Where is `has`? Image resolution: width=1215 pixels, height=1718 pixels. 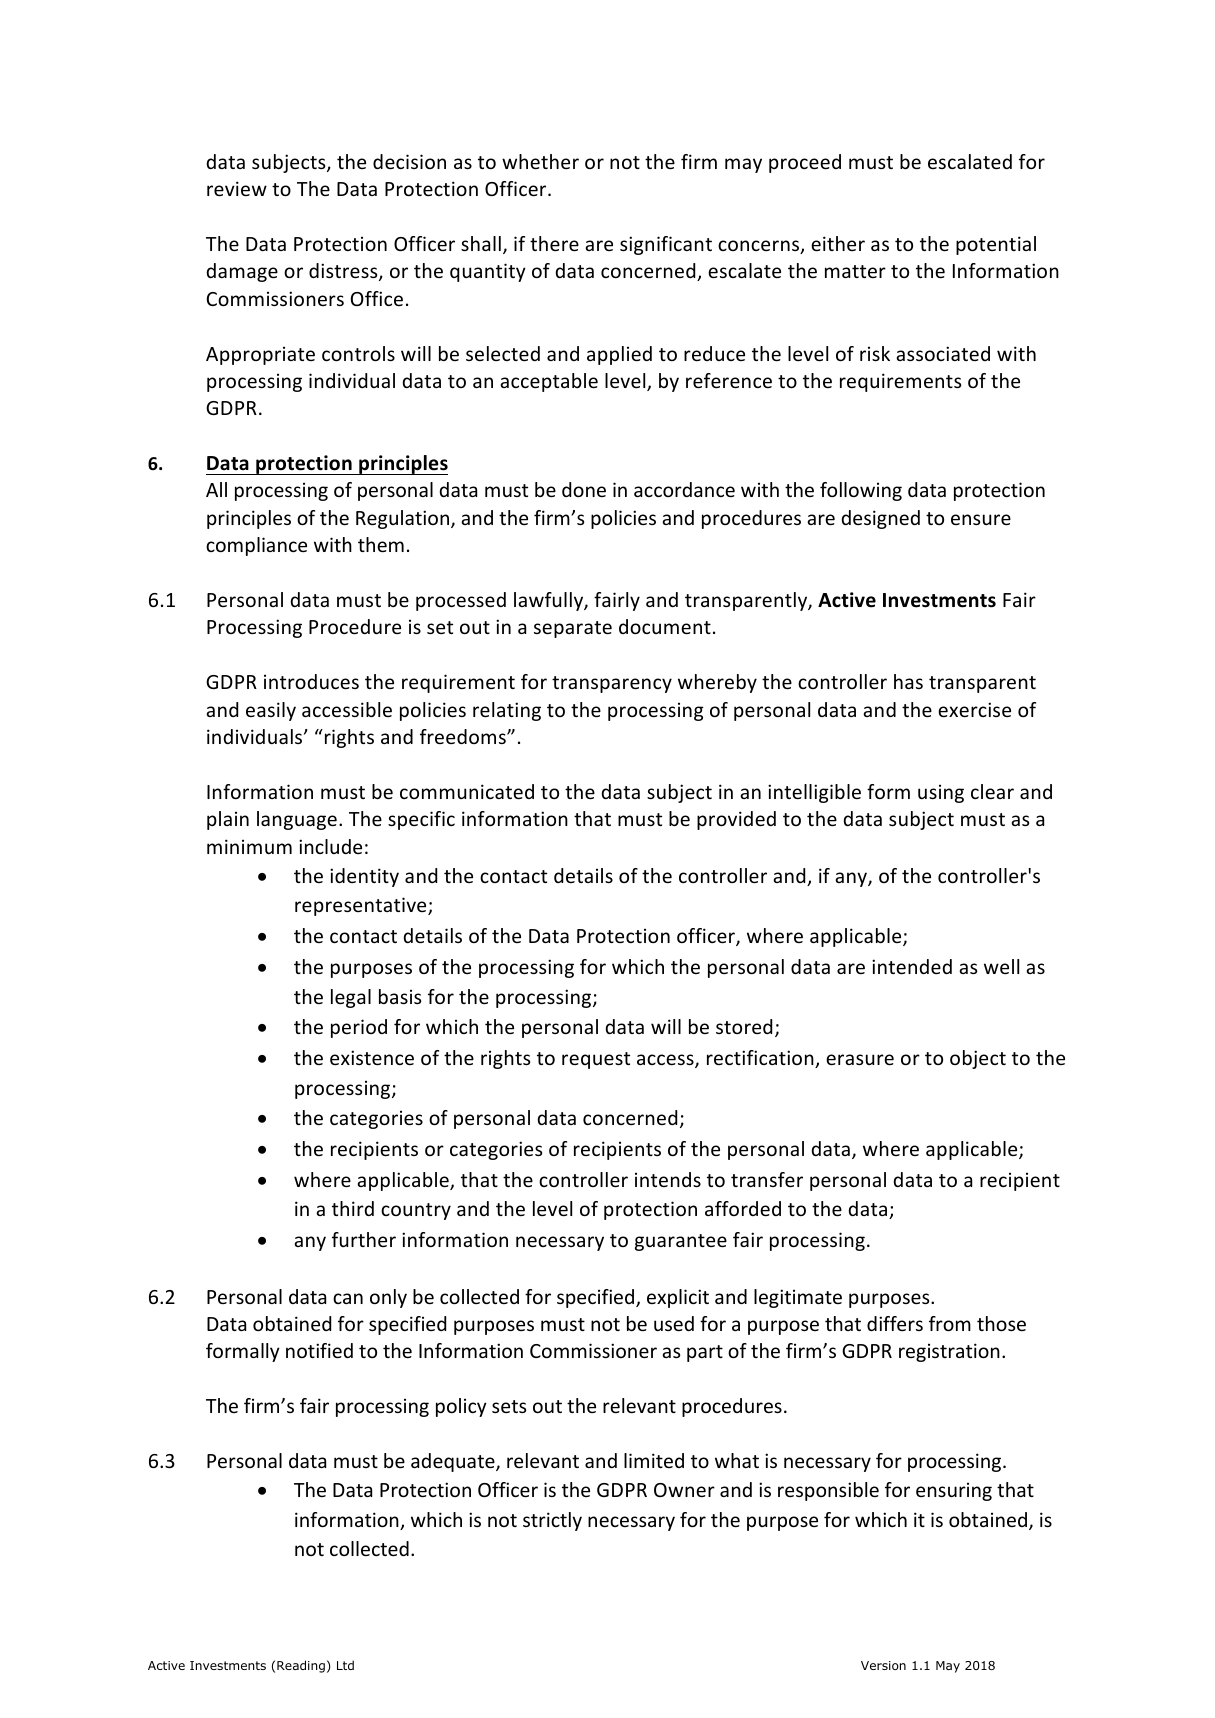 has is located at coordinates (908, 681).
